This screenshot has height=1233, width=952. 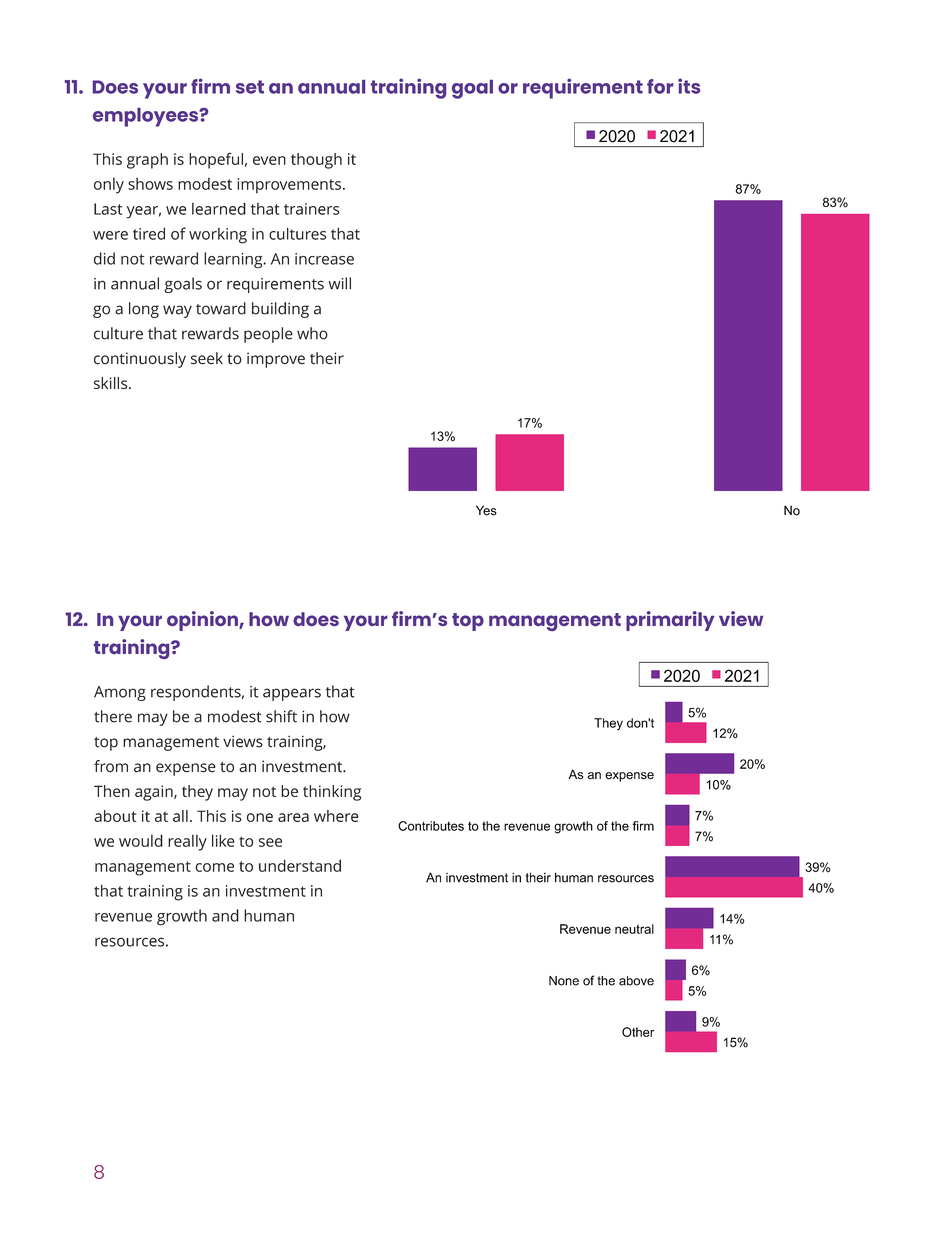 What do you see at coordinates (177, 311) in the screenshot?
I see `way` at bounding box center [177, 311].
